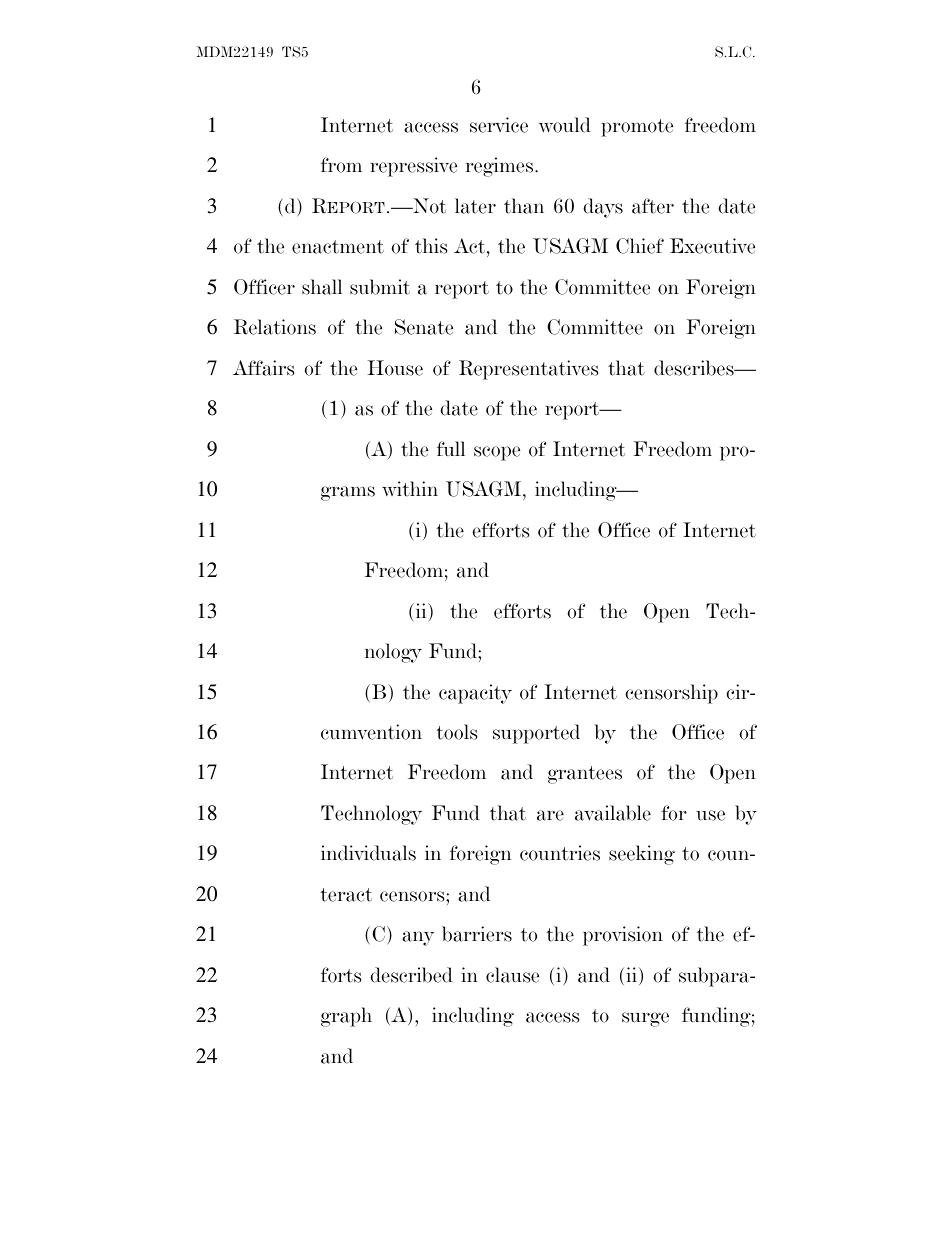 The image size is (952, 1233). What do you see at coordinates (341, 165) in the screenshot?
I see `from` at bounding box center [341, 165].
